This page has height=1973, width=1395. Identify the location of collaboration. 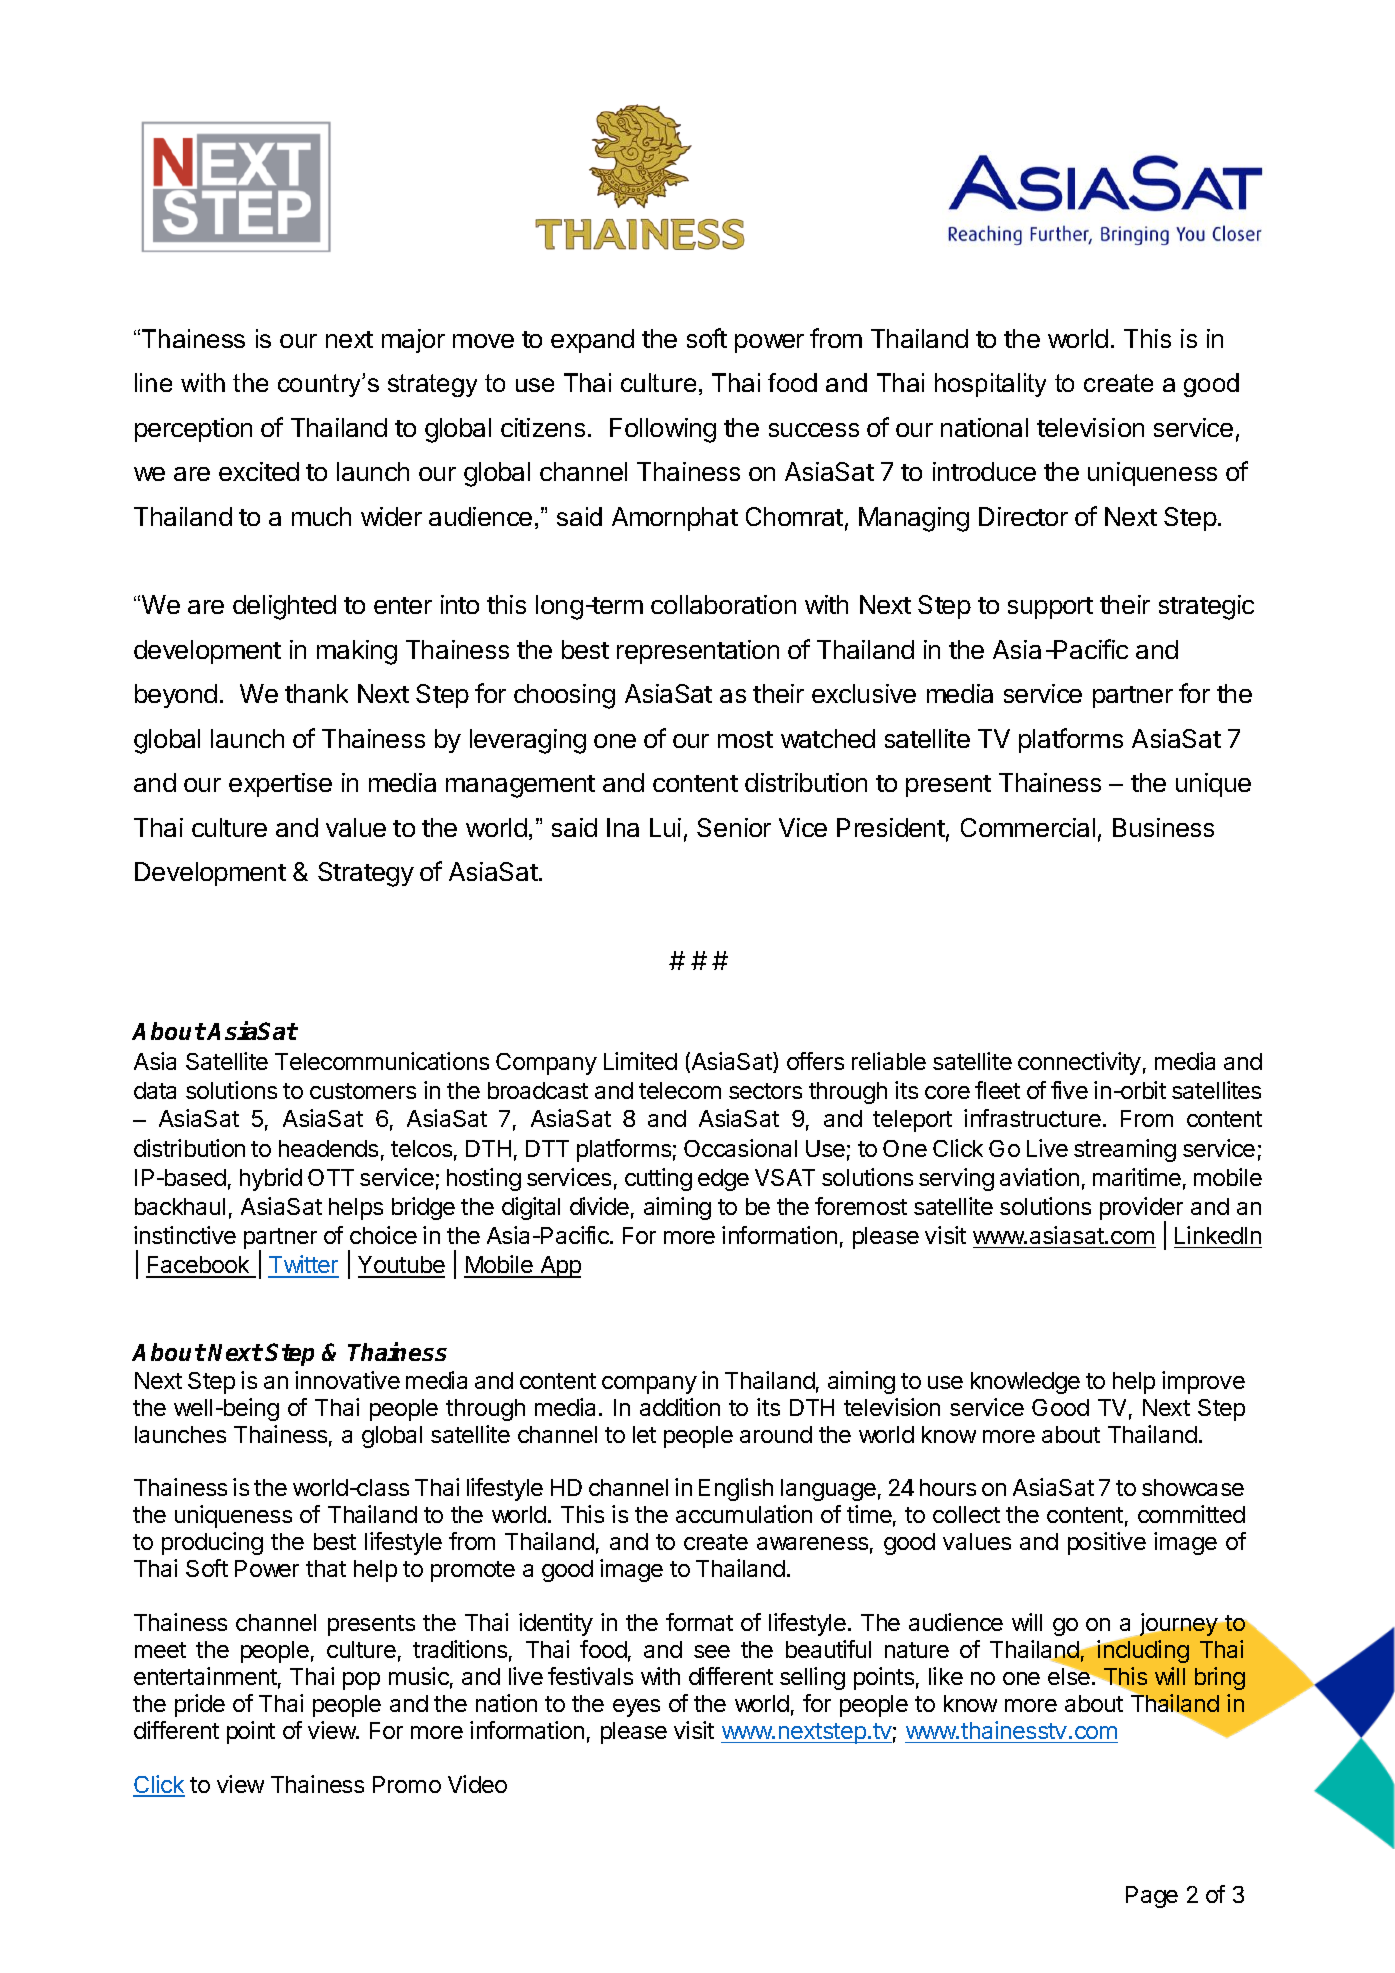
(723, 604).
